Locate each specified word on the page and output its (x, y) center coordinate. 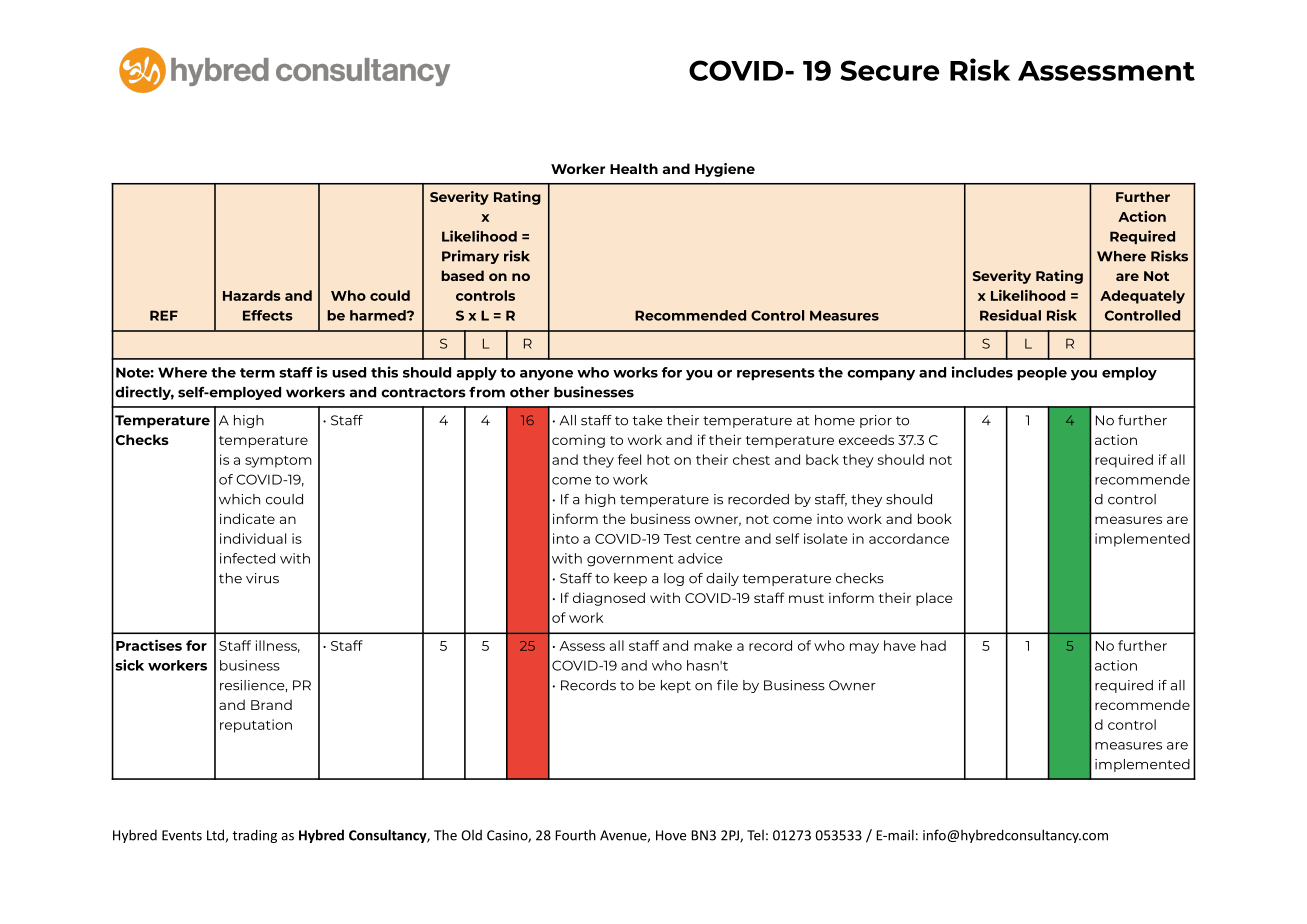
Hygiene (725, 170)
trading (254, 836)
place (934, 599)
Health (634, 168)
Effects (268, 315)
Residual (1010, 315)
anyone (546, 375)
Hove (671, 835)
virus (262, 578)
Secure (890, 70)
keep (630, 579)
